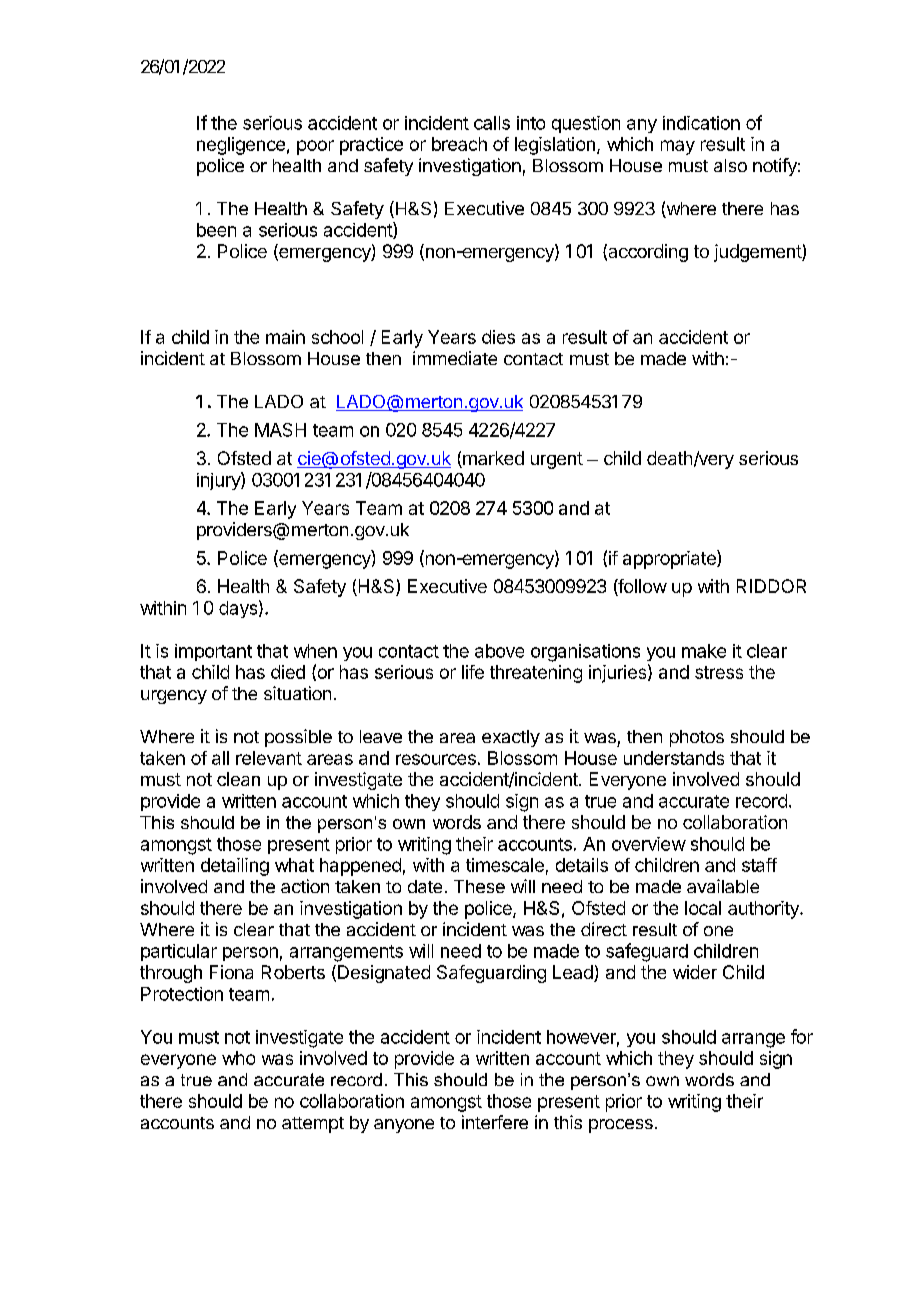 The width and height of the screenshot is (924, 1308). What do you see at coordinates (238, 609) in the screenshot?
I see `days` at bounding box center [238, 609].
